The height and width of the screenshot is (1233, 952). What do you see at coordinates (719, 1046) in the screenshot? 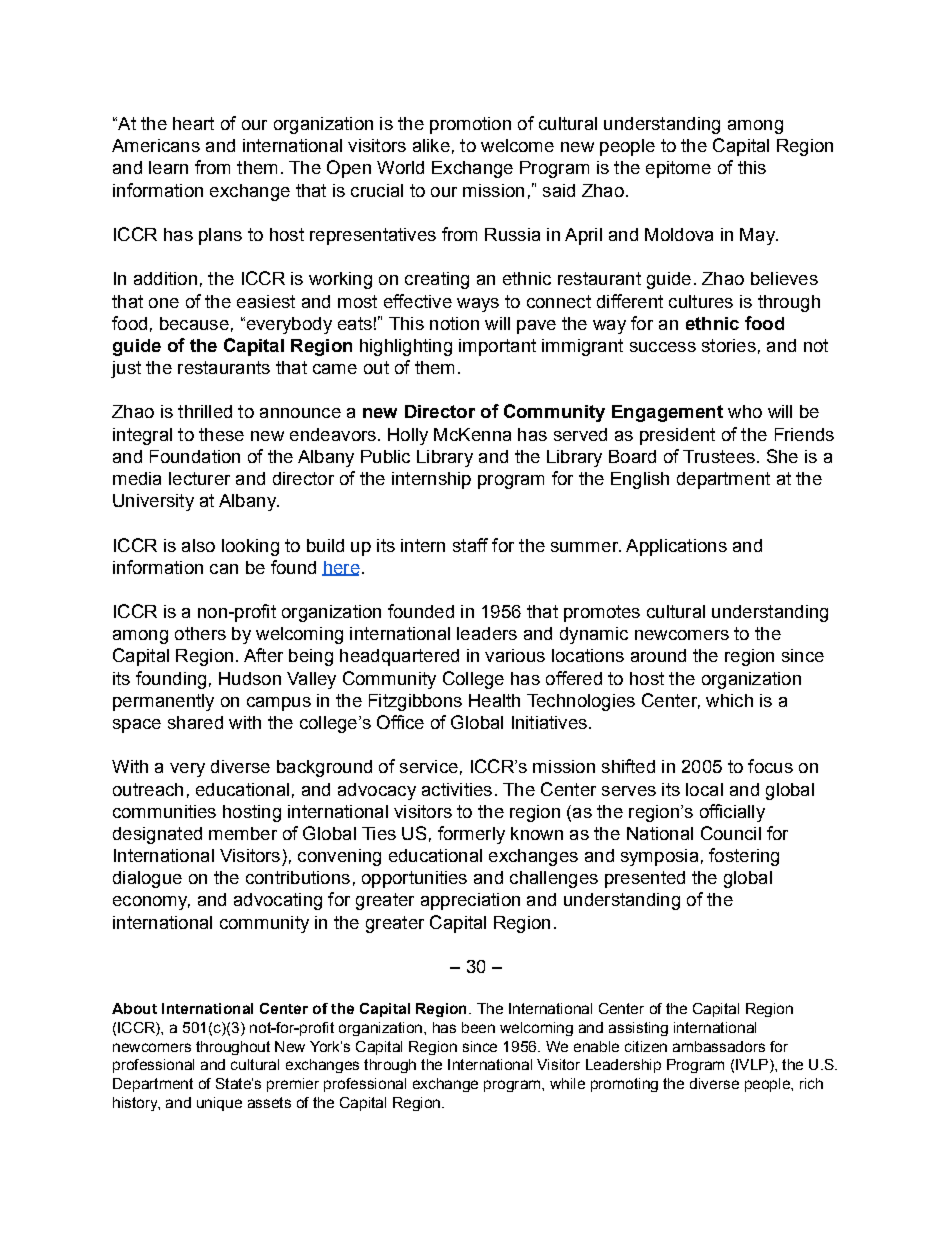
I see `ambassadors` at bounding box center [719, 1046].
